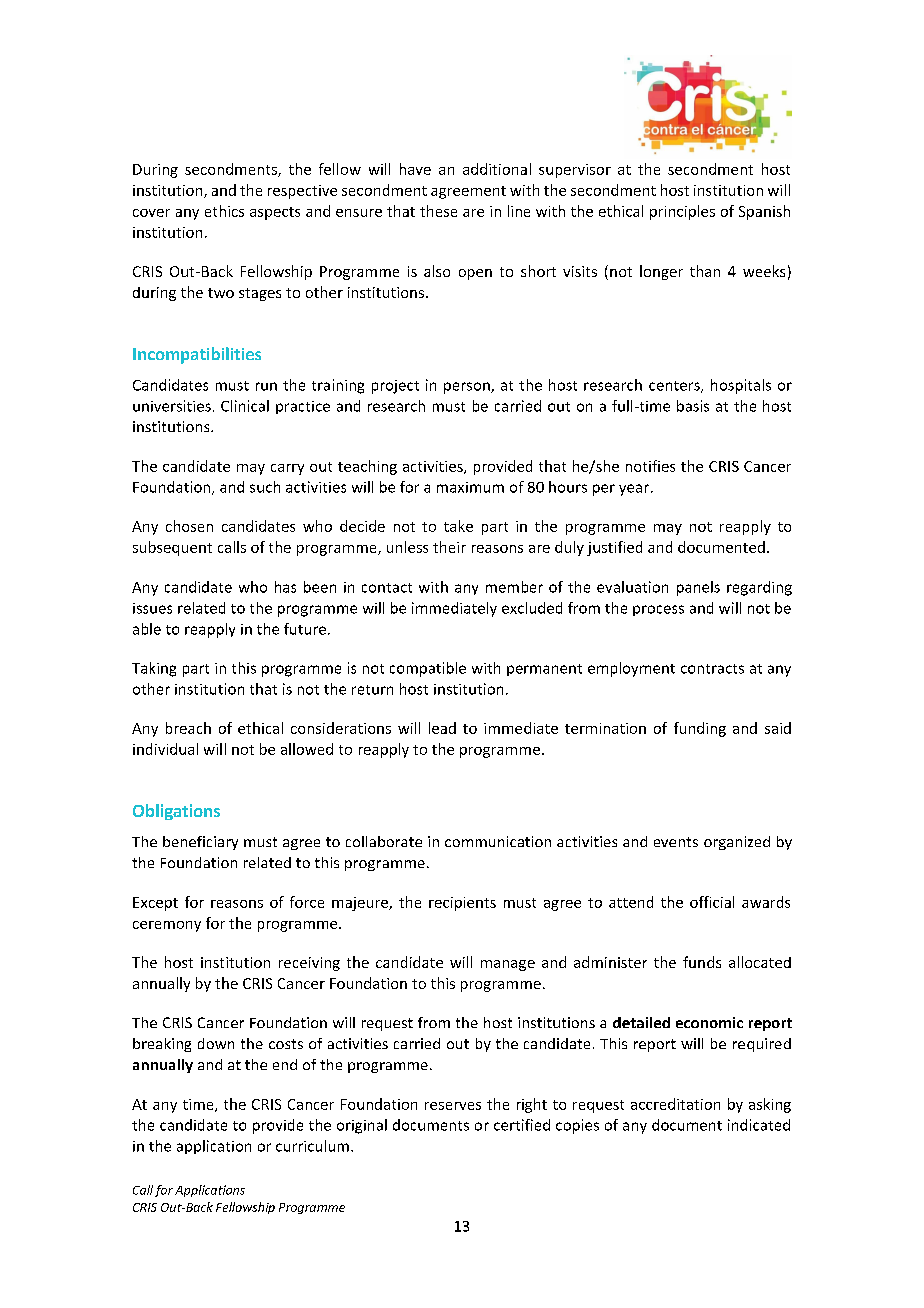 The width and height of the image is (924, 1308). I want to click on subsequent, so click(172, 548).
